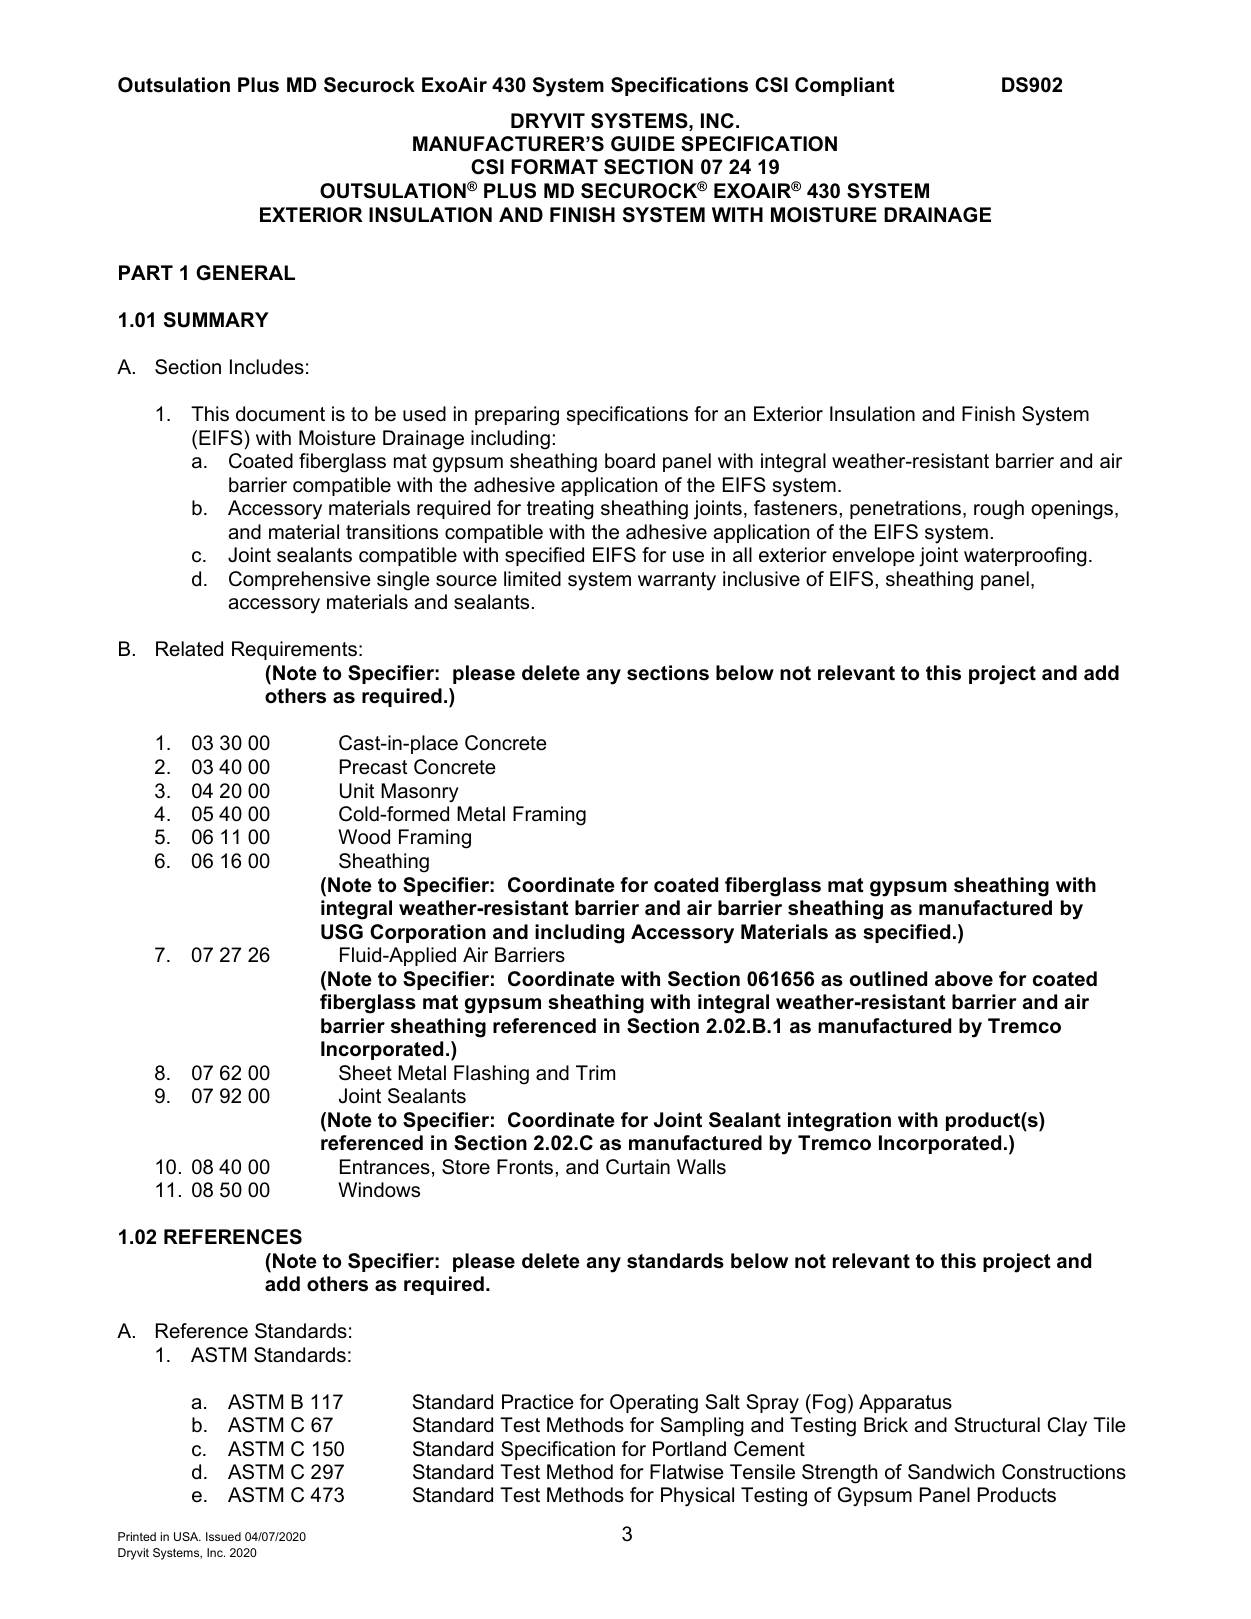  I want to click on warranty, so click(677, 581).
